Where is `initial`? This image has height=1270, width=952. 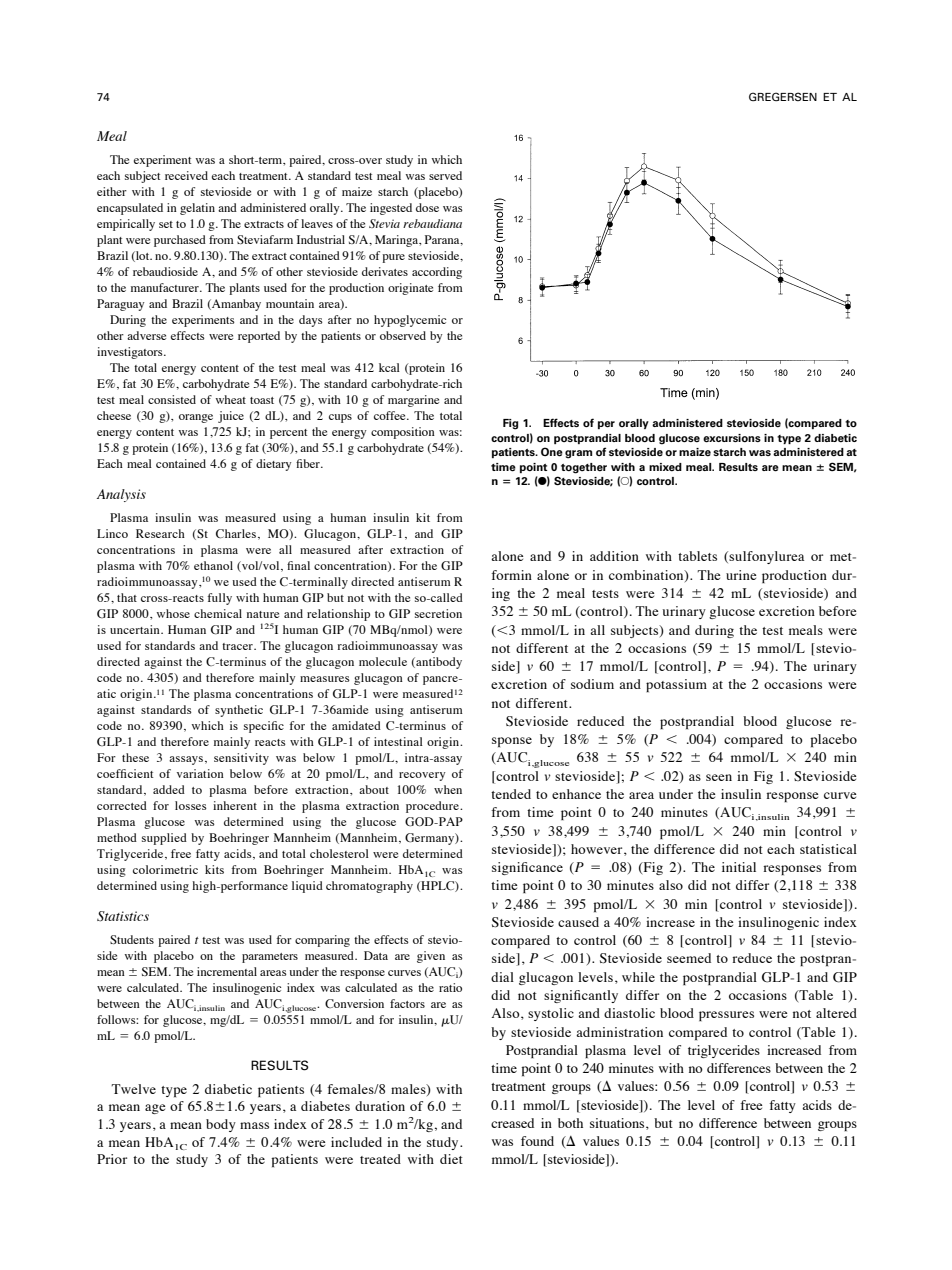
initial is located at coordinates (739, 867).
